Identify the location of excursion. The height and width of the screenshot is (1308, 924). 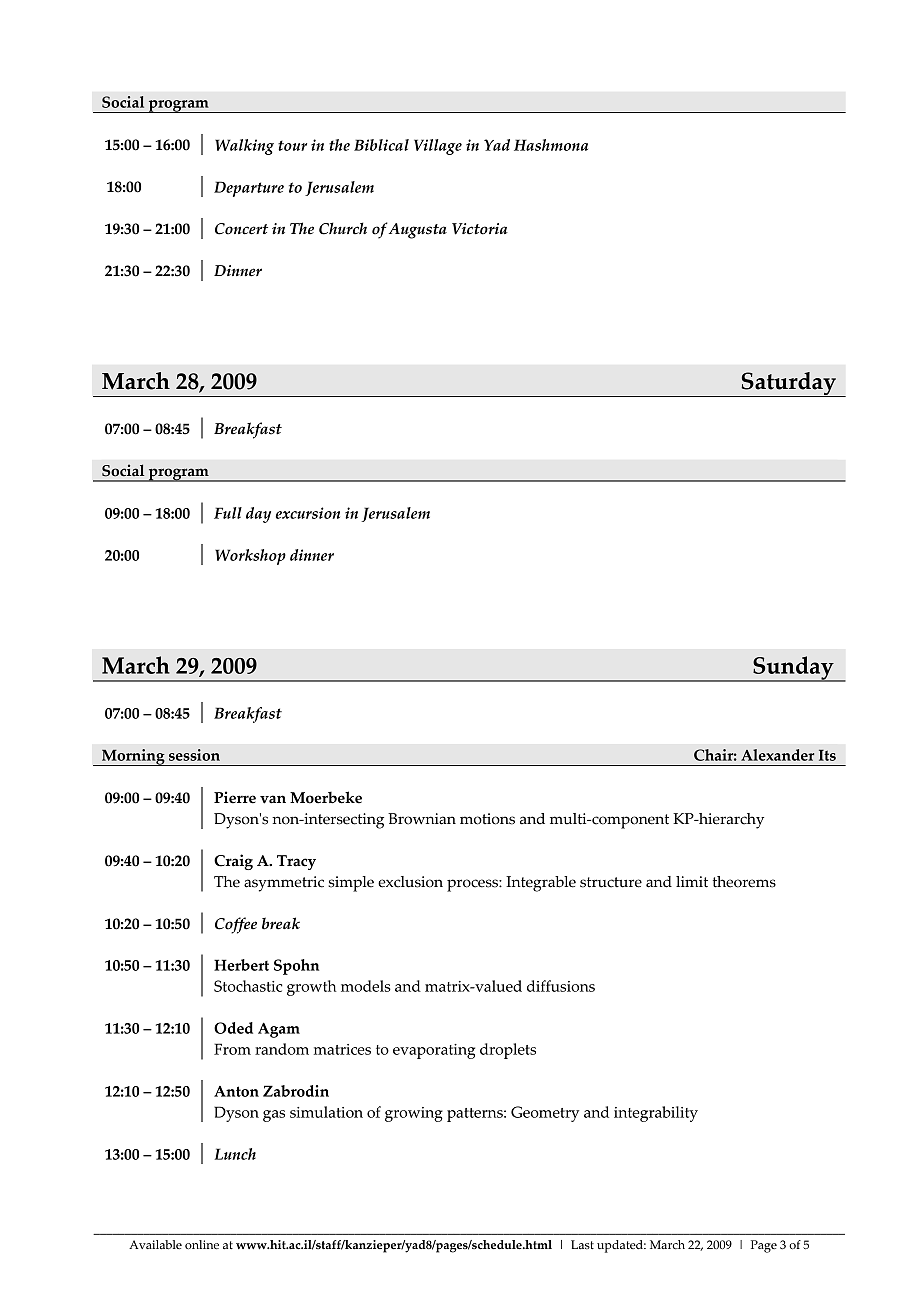
(308, 513).
